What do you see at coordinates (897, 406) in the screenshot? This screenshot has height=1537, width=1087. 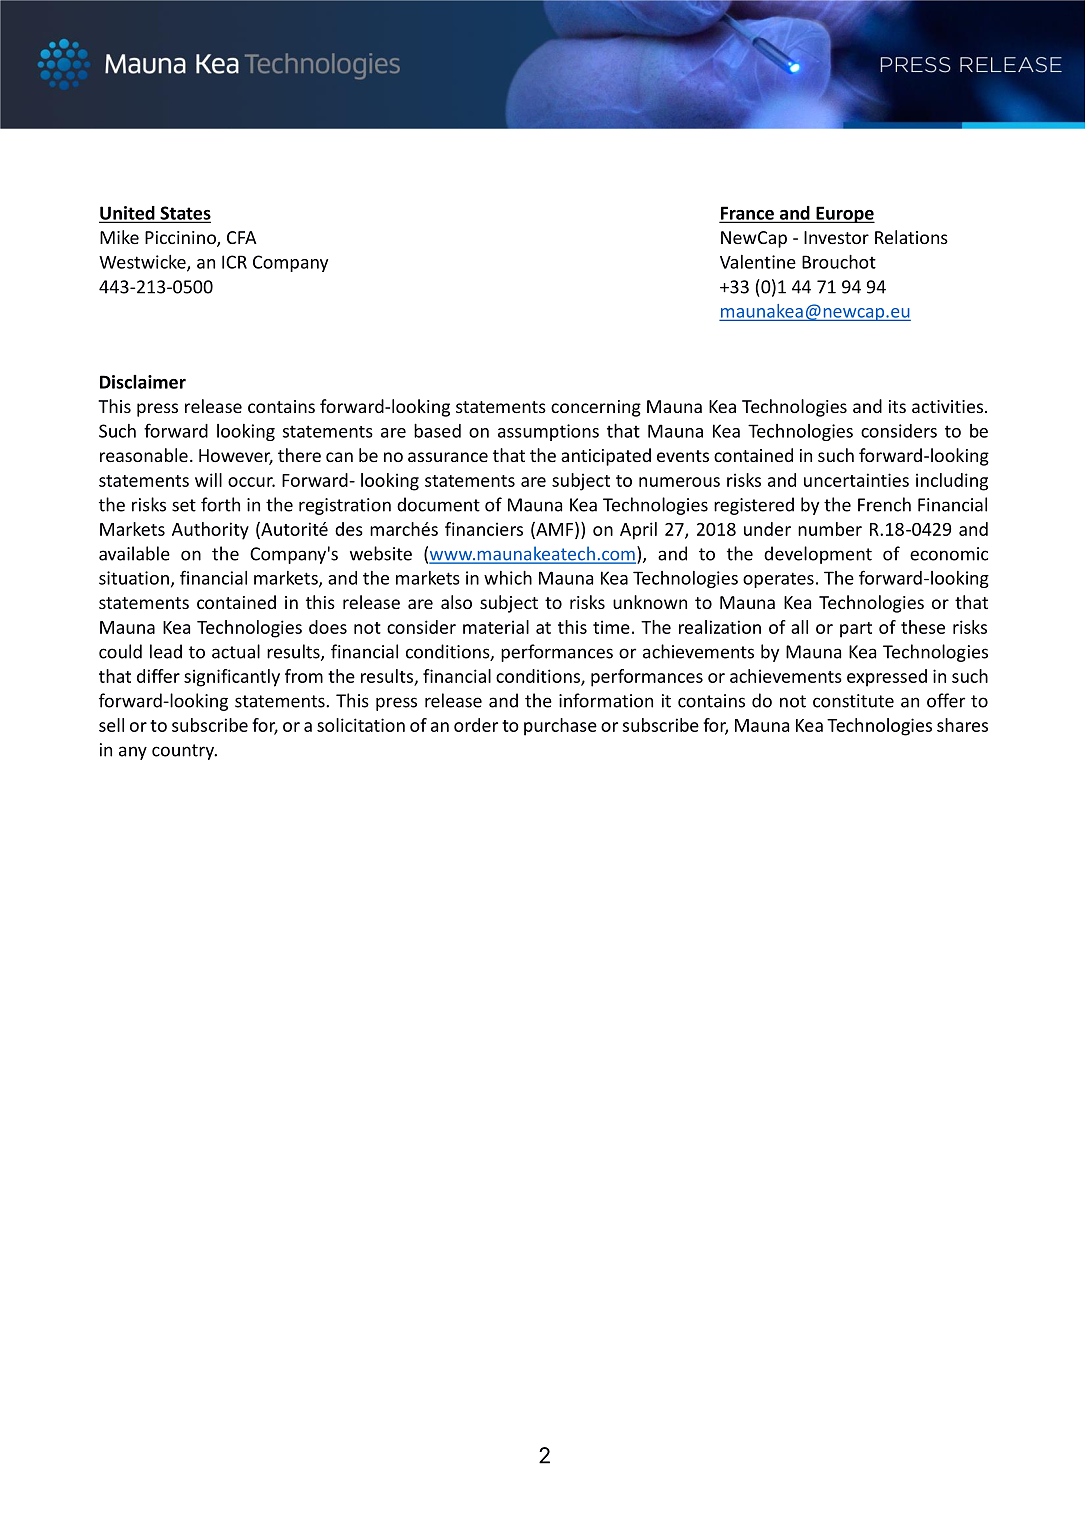 I see `its` at bounding box center [897, 406].
